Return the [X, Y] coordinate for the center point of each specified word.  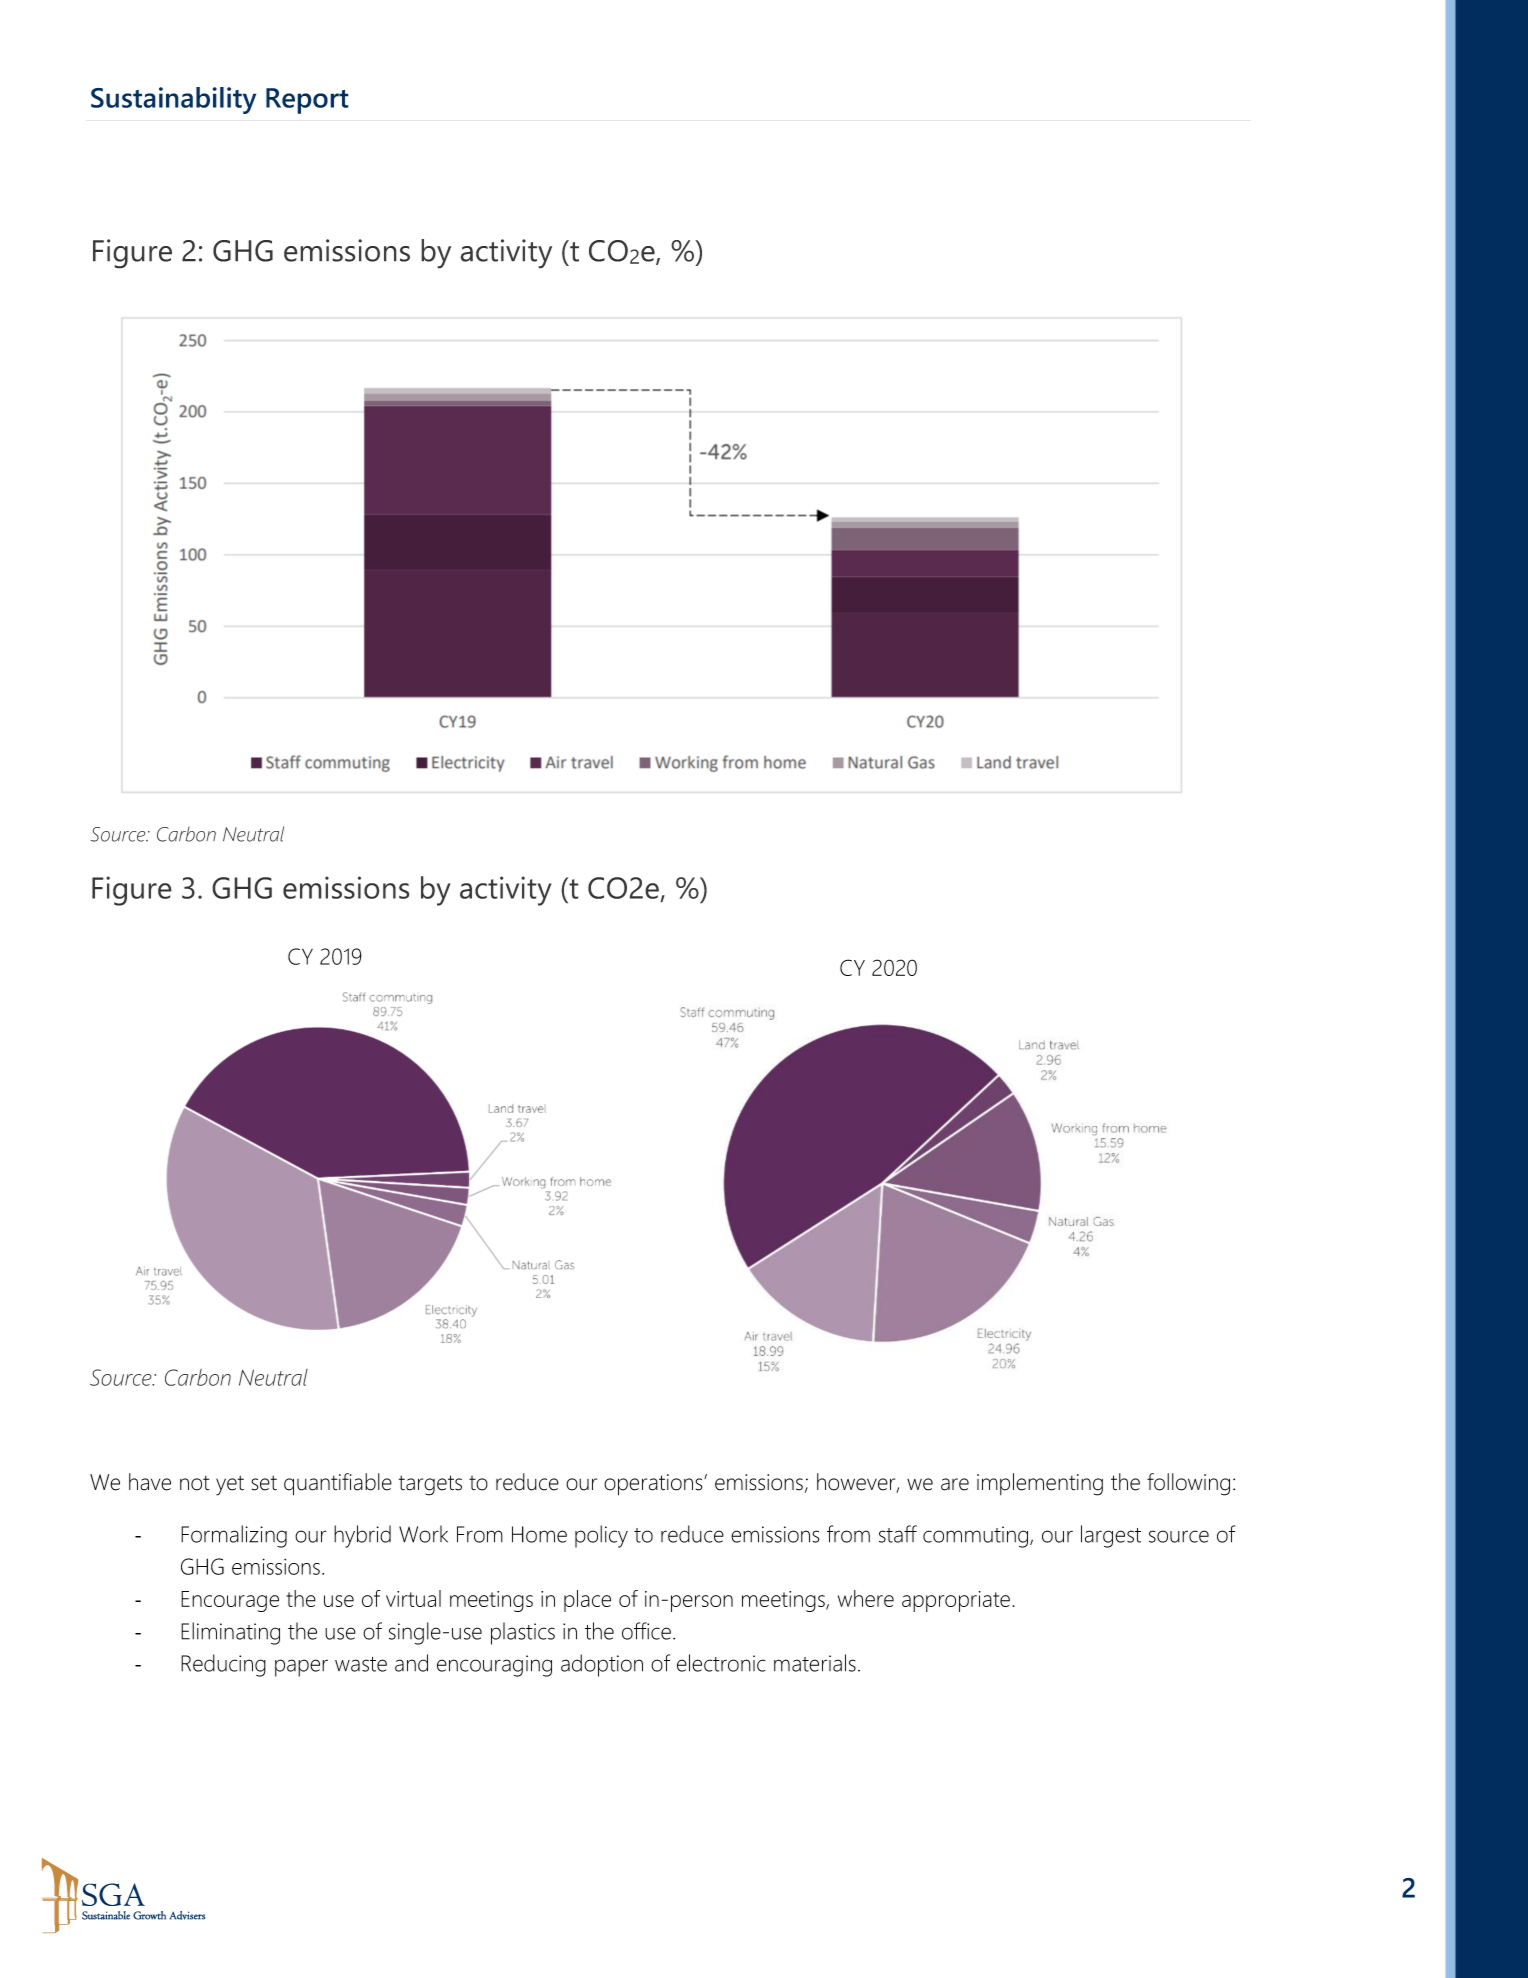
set [264, 1483]
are [955, 1484]
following [1188, 1484]
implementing [1040, 1484]
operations [654, 1485]
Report [307, 101]
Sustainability [173, 100]
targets [430, 1485]
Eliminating [230, 1633]
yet [230, 1485]
